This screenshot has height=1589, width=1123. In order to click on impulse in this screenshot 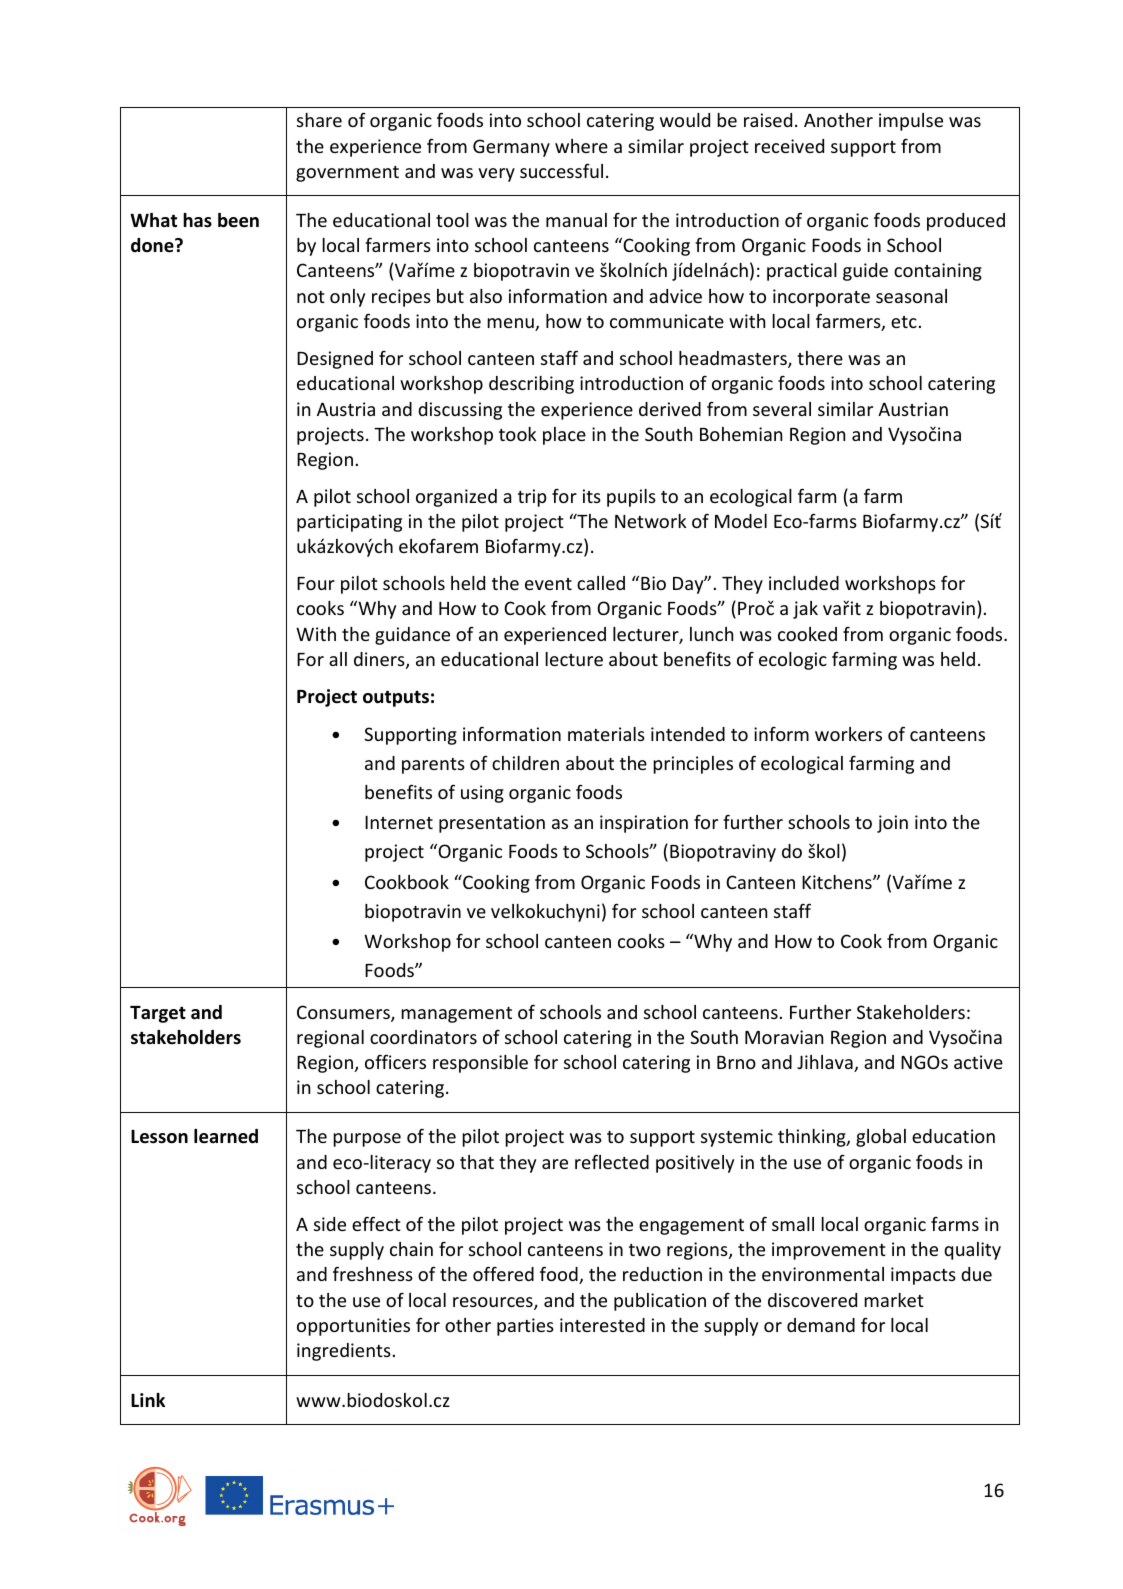, I will do `click(911, 122)`.
